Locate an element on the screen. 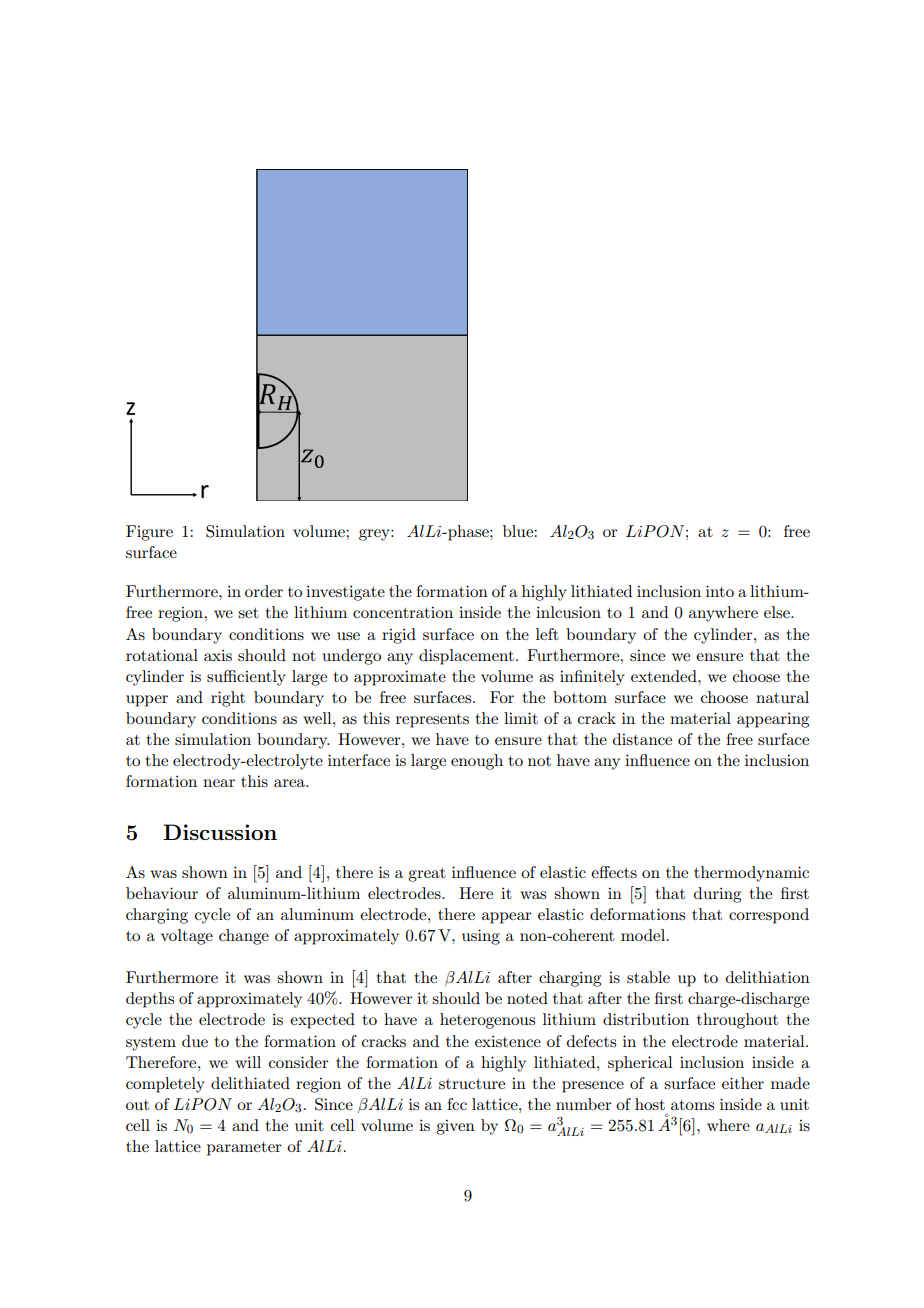 The width and height of the screenshot is (924, 1308). enough is located at coordinates (477, 762).
